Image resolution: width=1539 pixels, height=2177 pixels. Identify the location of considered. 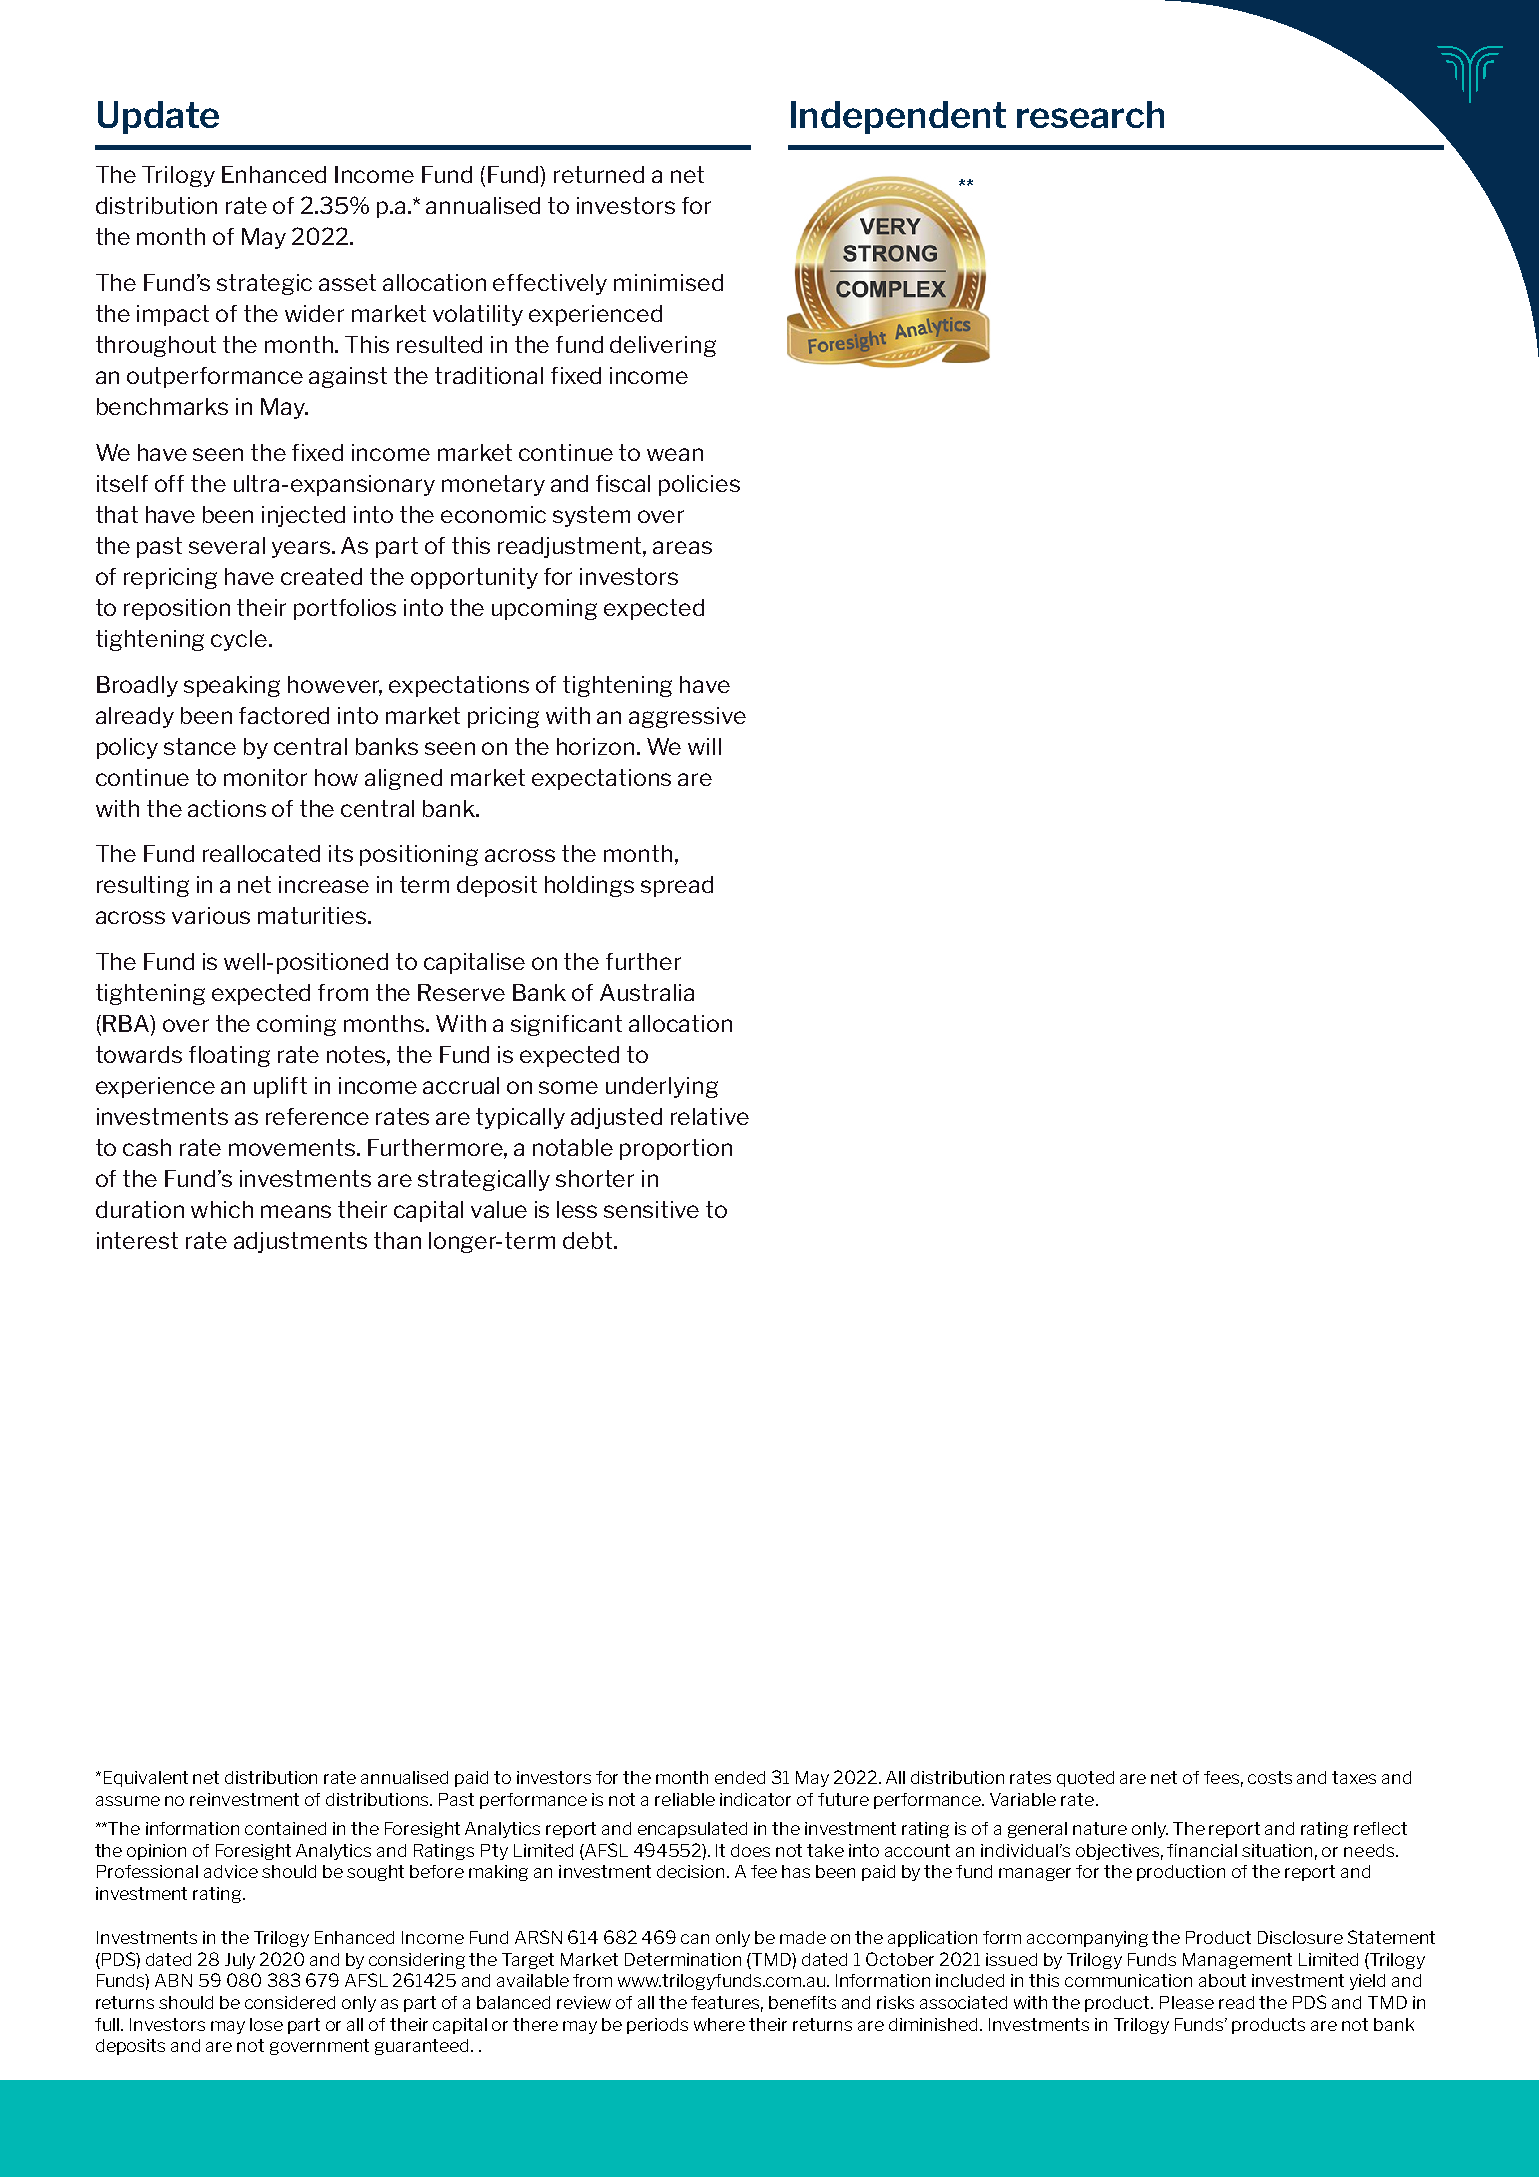
(290, 2002).
